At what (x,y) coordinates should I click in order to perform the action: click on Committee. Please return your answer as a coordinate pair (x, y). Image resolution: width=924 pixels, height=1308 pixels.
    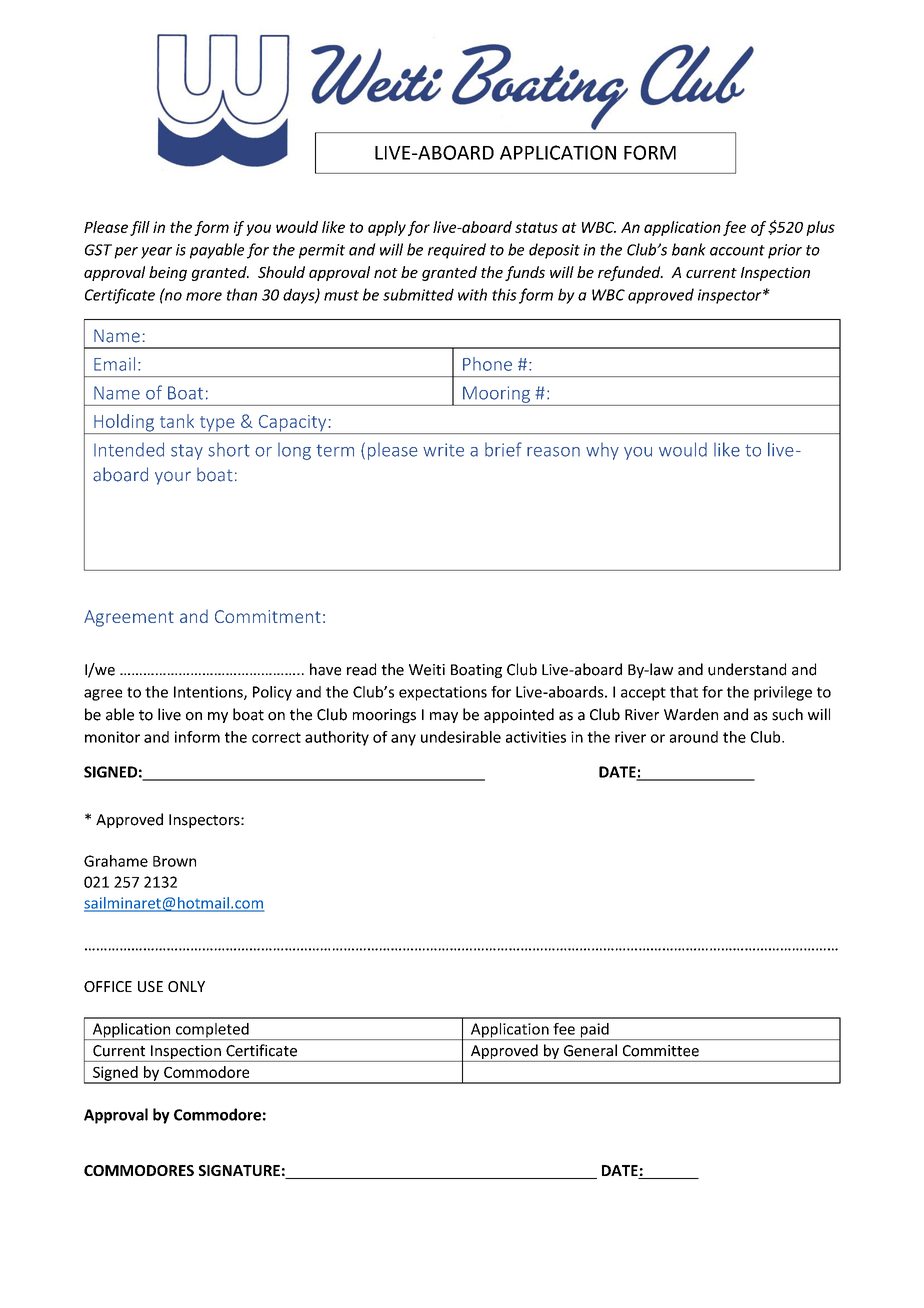
    Looking at the image, I should click on (661, 1051).
